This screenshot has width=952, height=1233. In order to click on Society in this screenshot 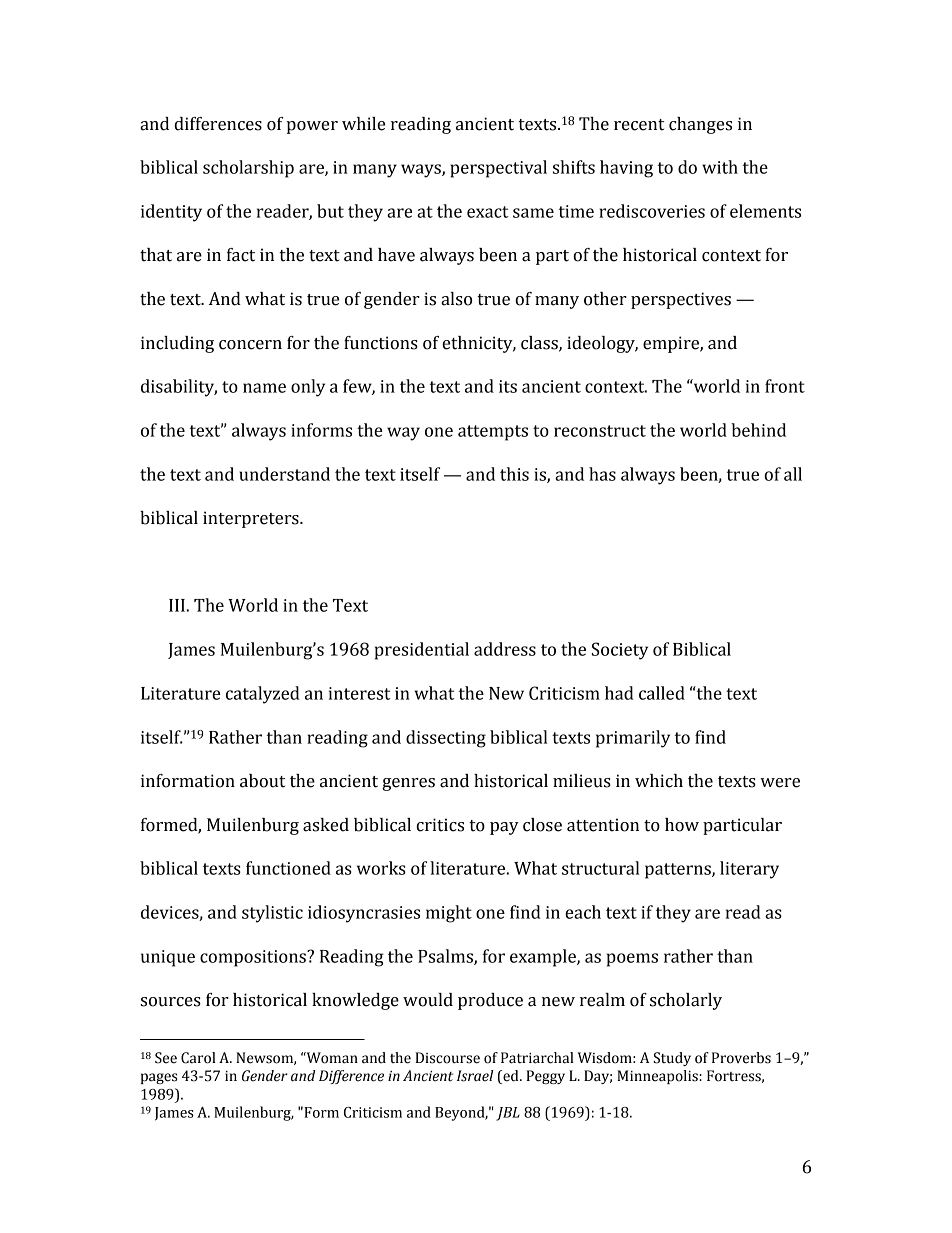, I will do `click(620, 651)`.
